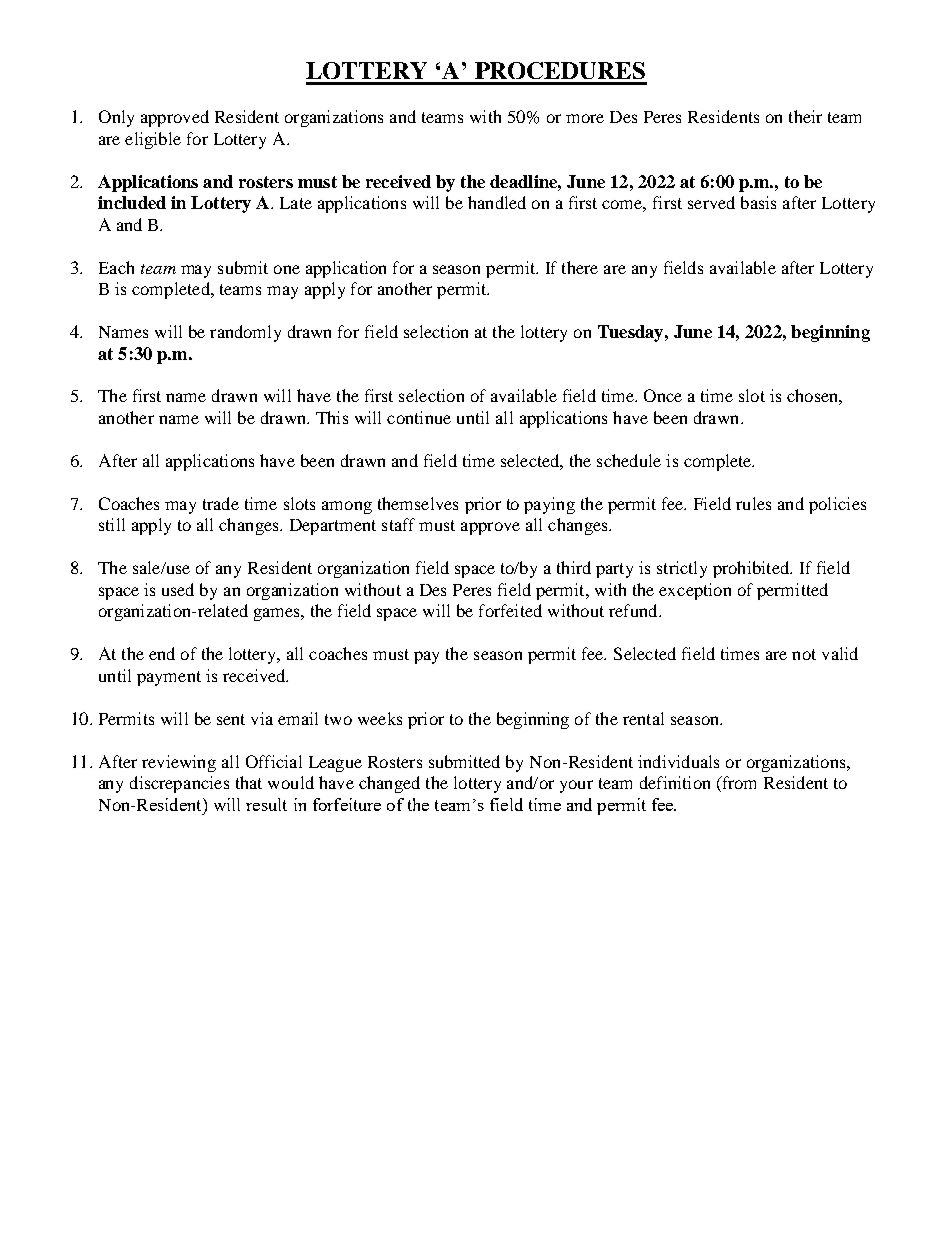 The height and width of the image is (1233, 952). I want to click on eligible, so click(153, 140).
